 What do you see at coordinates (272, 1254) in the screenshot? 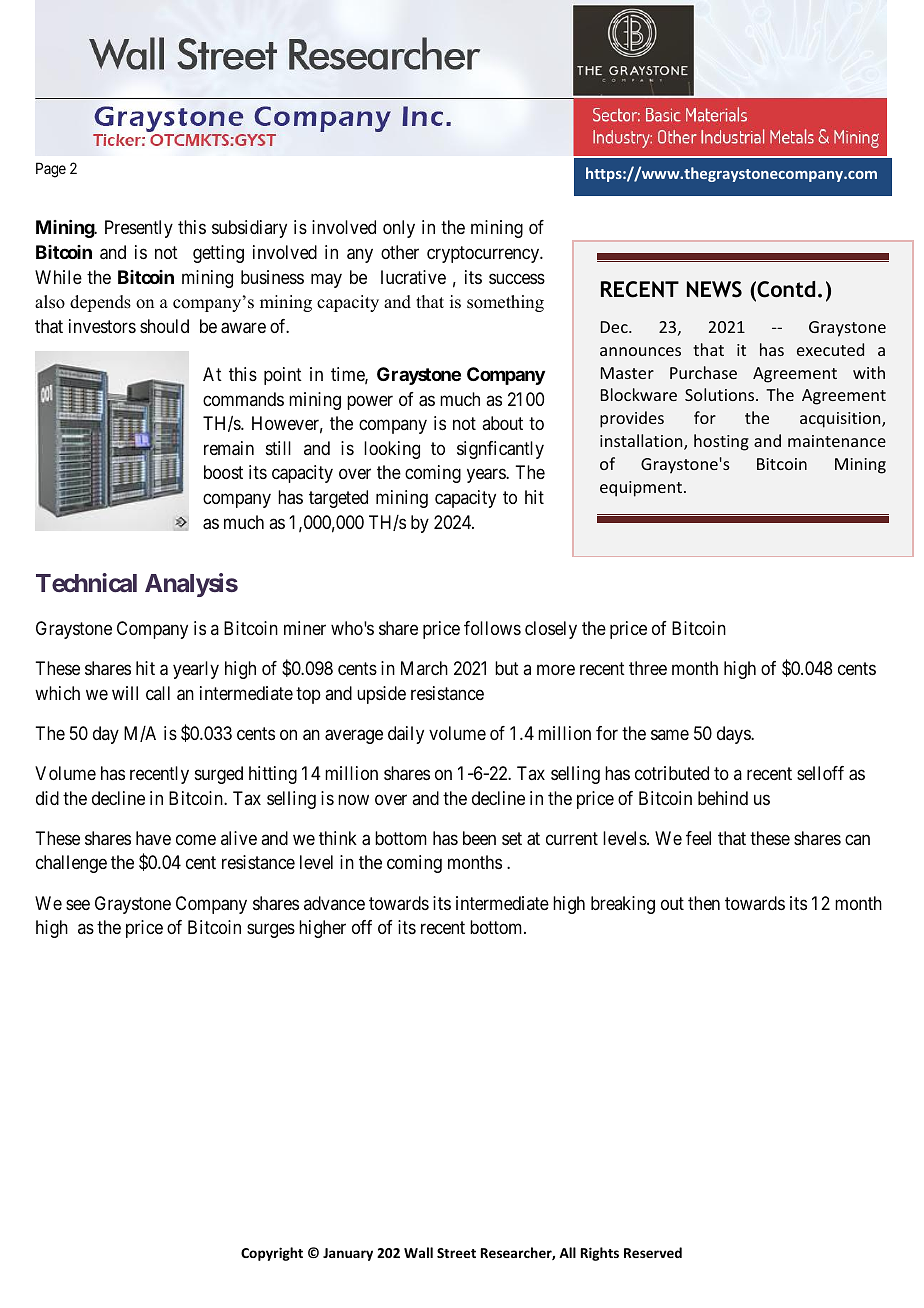
I see `Copyright` at bounding box center [272, 1254].
